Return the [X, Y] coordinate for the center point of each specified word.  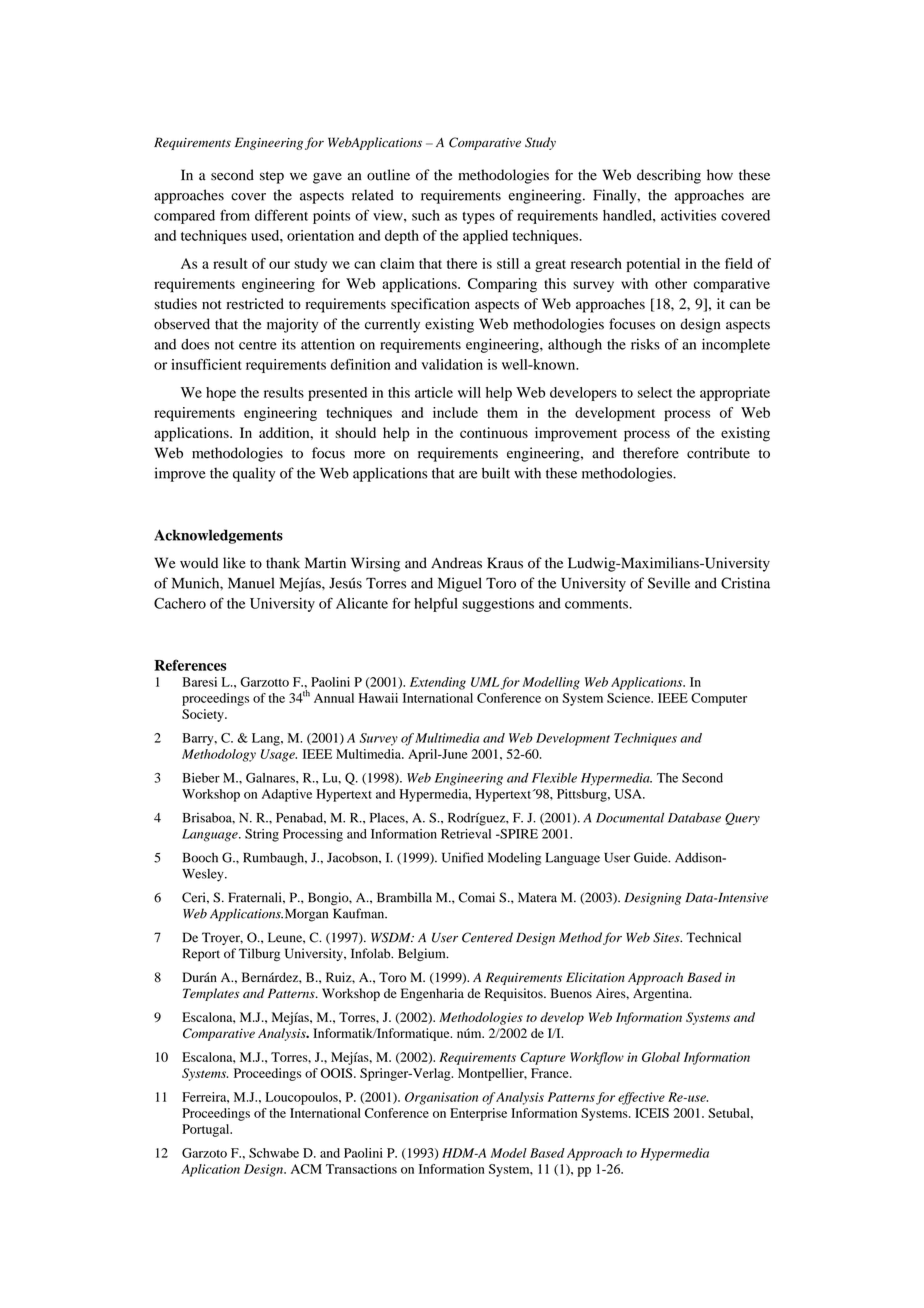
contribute [718, 453]
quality [254, 474]
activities [688, 215]
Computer [719, 699]
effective [641, 1098]
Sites [667, 937]
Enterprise [478, 1114]
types [478, 218]
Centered [487, 937]
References [190, 665]
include [455, 412]
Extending [438, 683]
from [235, 215]
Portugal [207, 1130]
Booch [200, 857]
